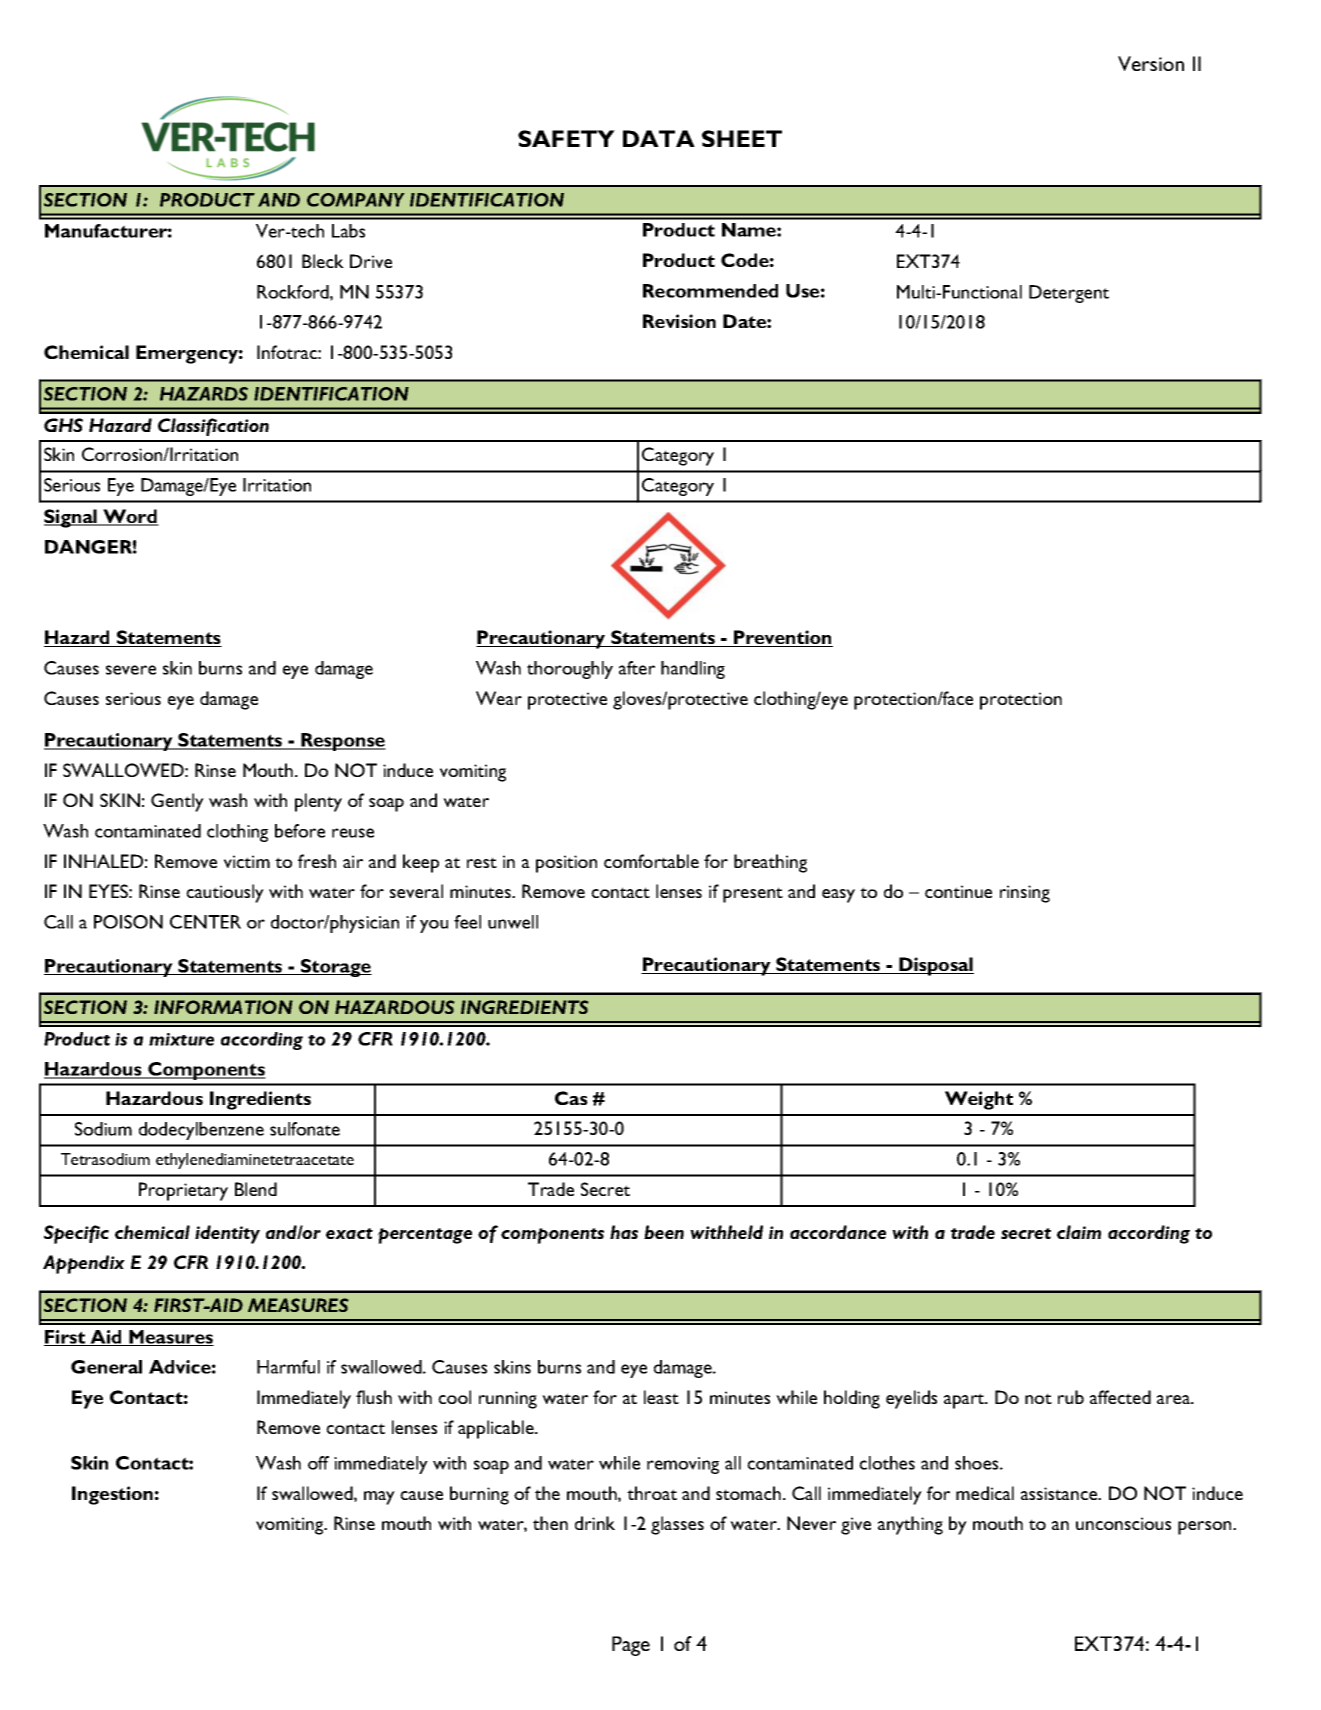 The width and height of the screenshot is (1321, 1710). What do you see at coordinates (651, 861) in the screenshot?
I see `comfortable` at bounding box center [651, 861].
